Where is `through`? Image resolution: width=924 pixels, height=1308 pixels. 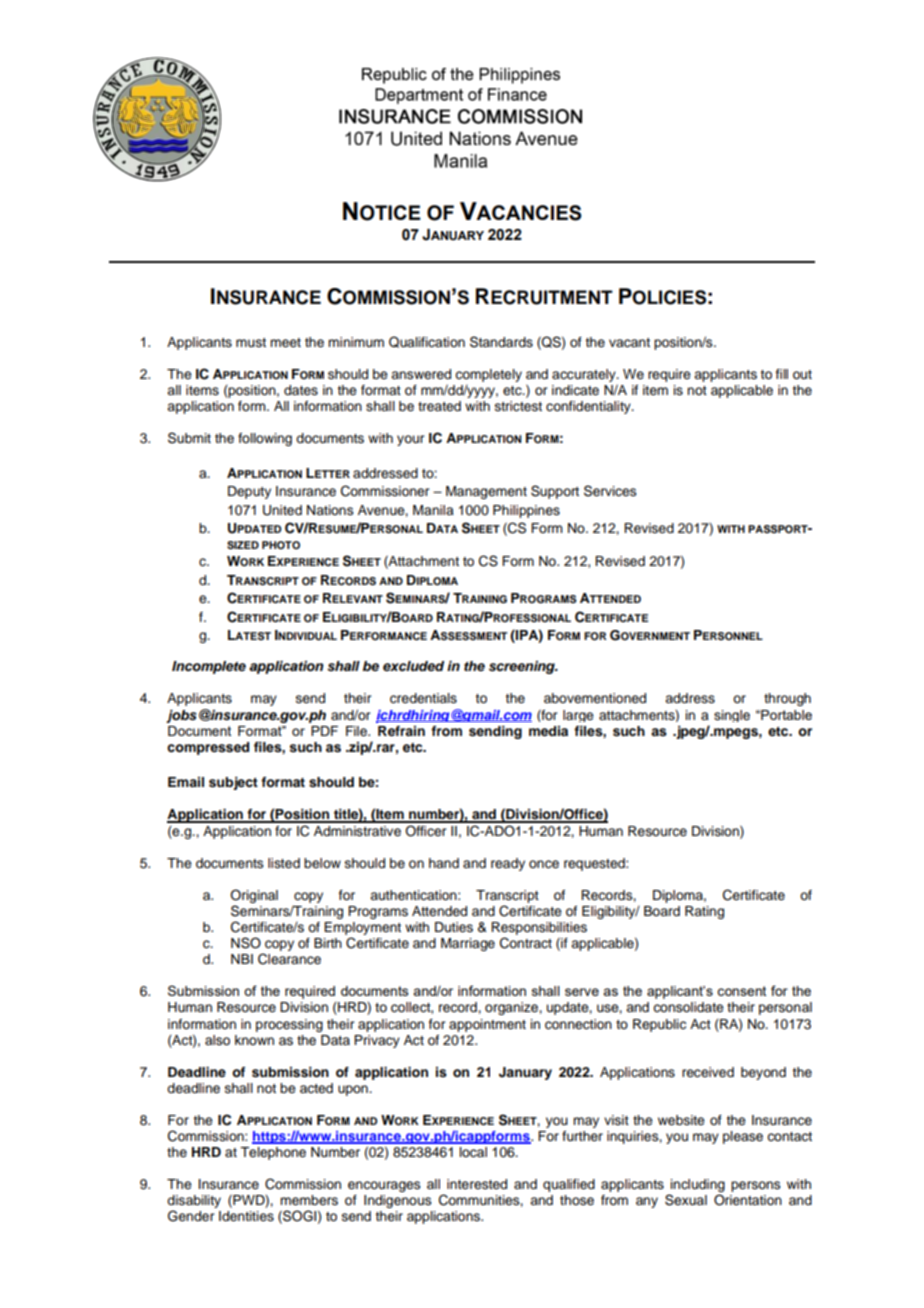 through is located at coordinates (787, 699).
